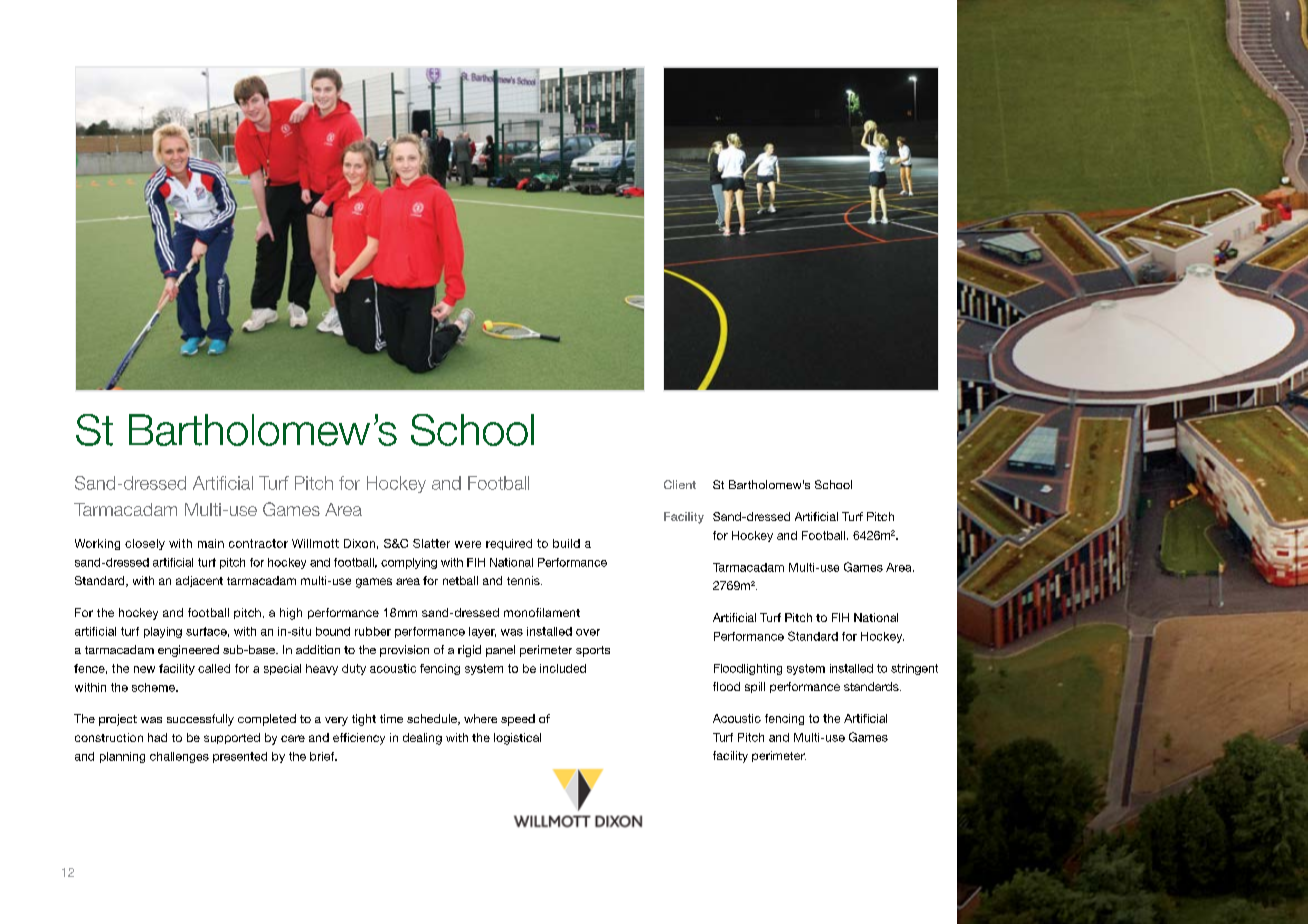  What do you see at coordinates (154, 687) in the screenshot?
I see `scheme` at bounding box center [154, 687].
